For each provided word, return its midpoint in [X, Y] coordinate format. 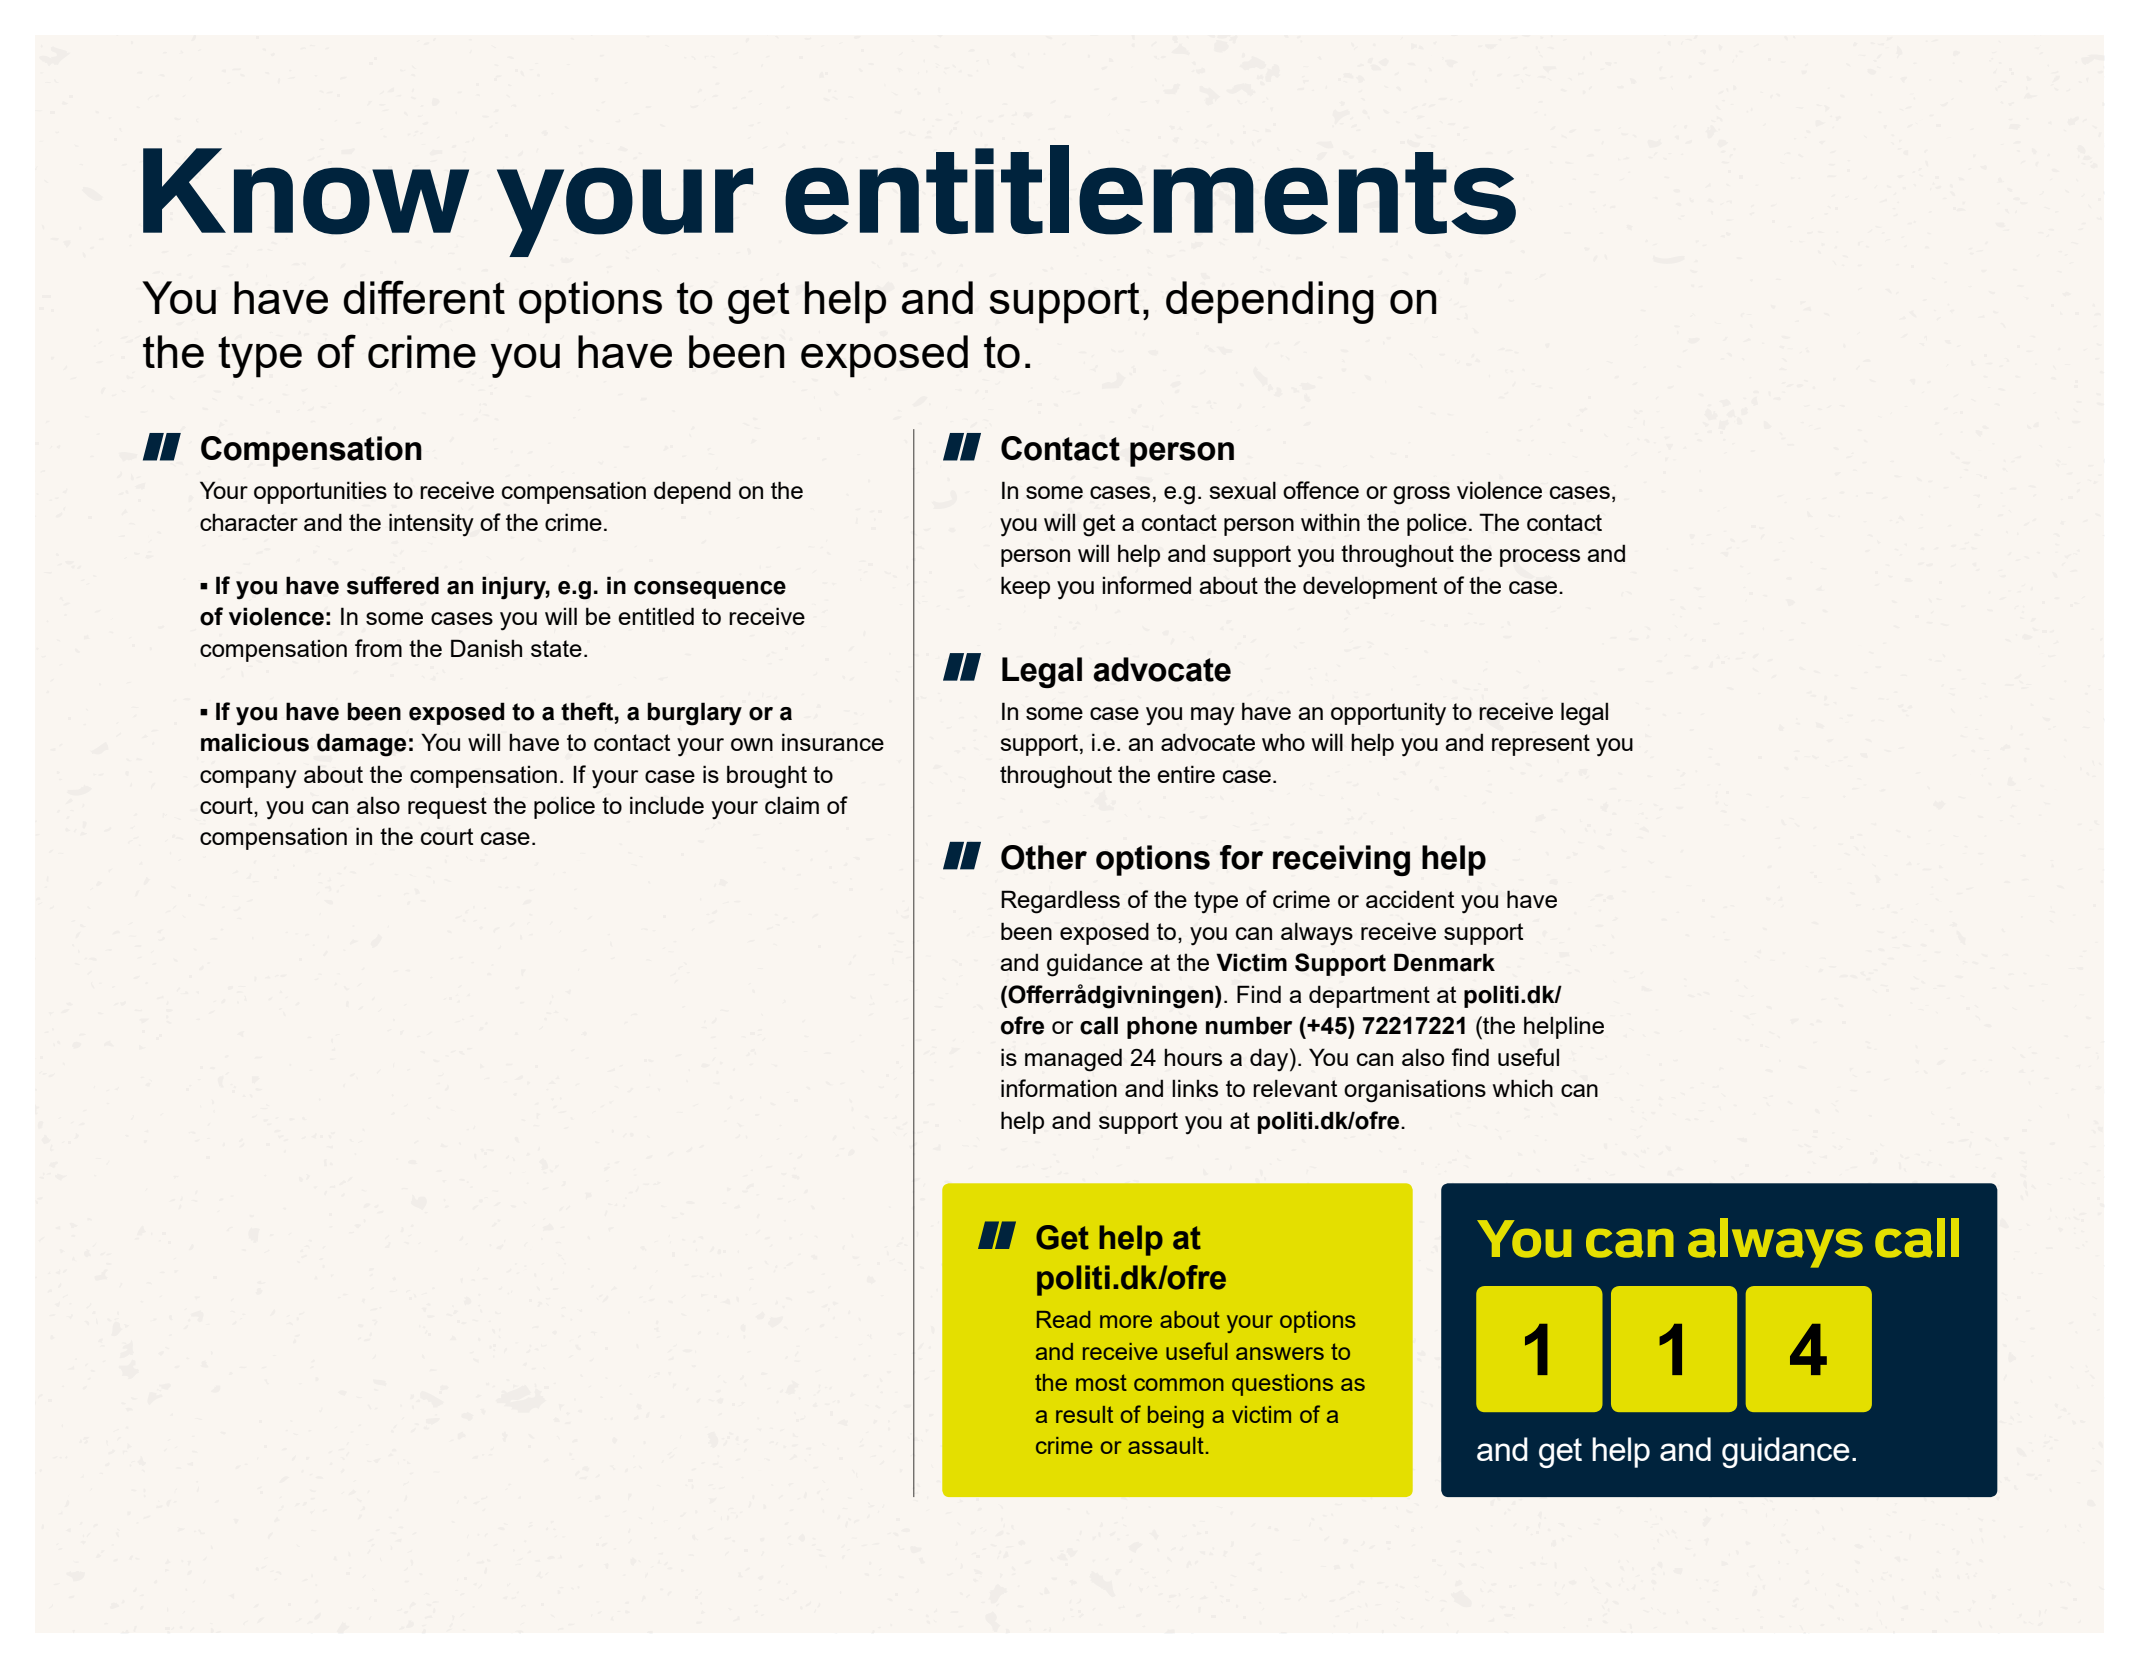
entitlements [1150, 190]
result [1084, 1414]
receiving [1341, 860]
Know [306, 191]
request [447, 808]
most [1101, 1382]
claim [792, 805]
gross [1421, 495]
